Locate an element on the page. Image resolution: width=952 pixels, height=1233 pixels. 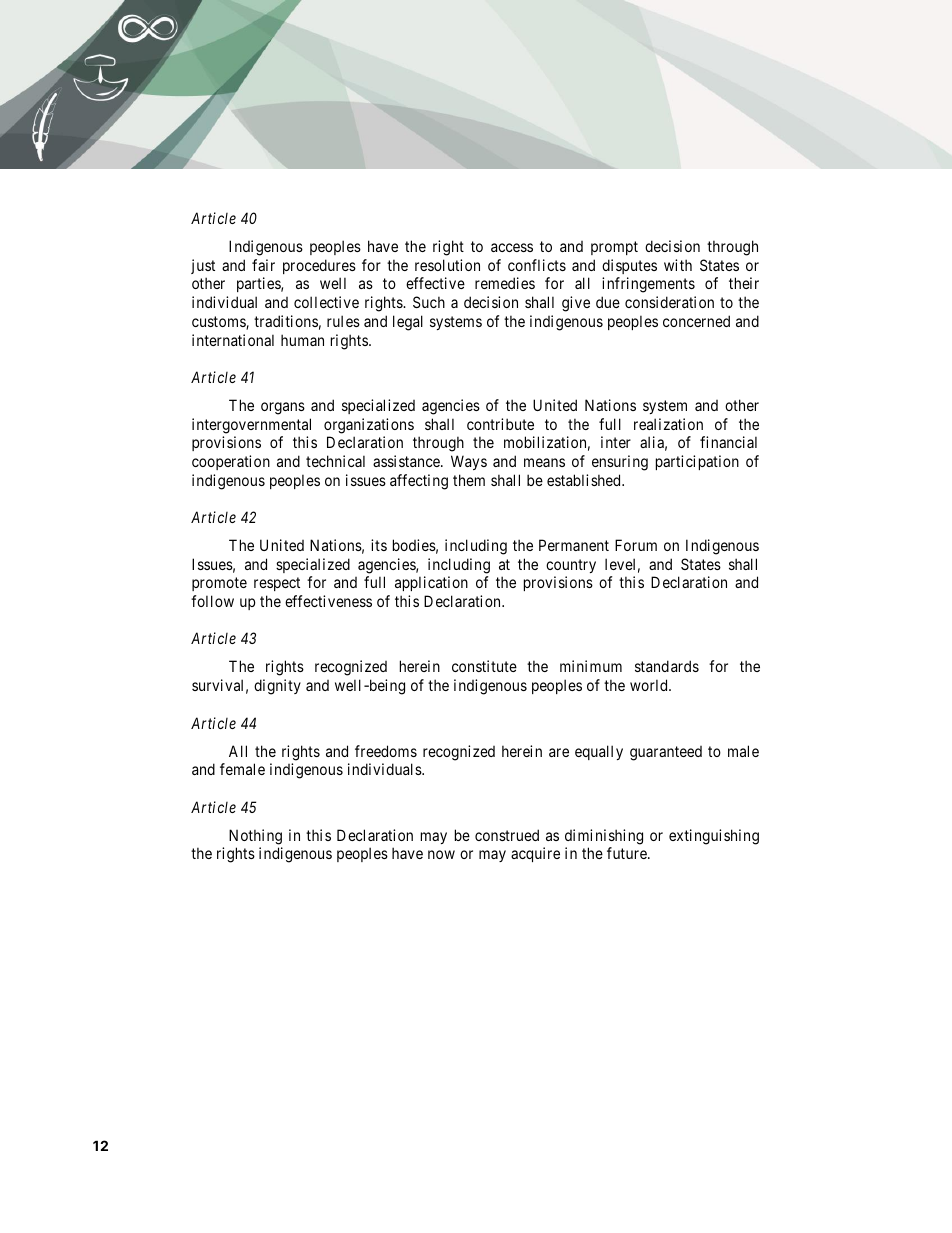
fair is located at coordinates (263, 265).
